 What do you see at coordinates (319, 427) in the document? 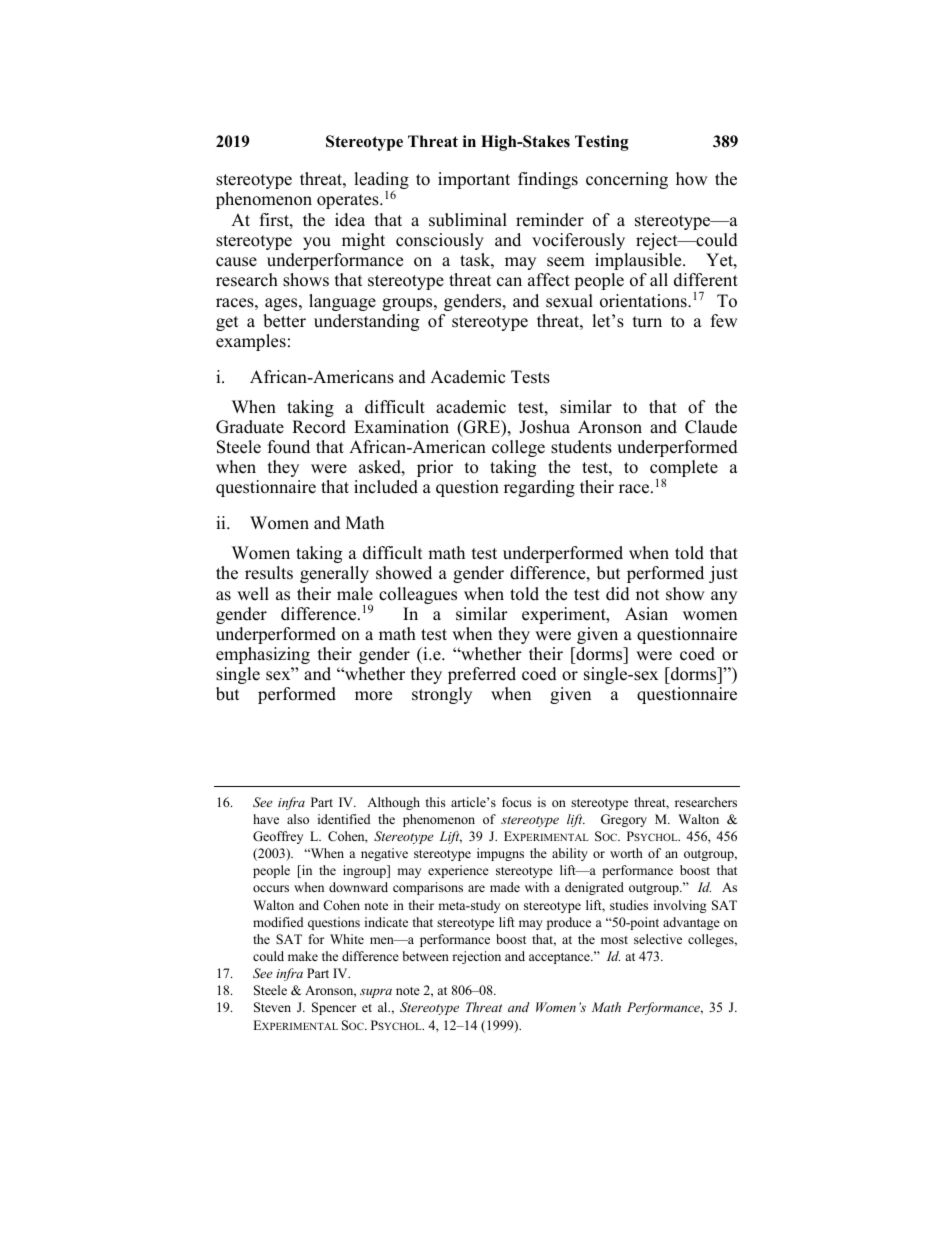
I see `Record` at bounding box center [319, 427].
